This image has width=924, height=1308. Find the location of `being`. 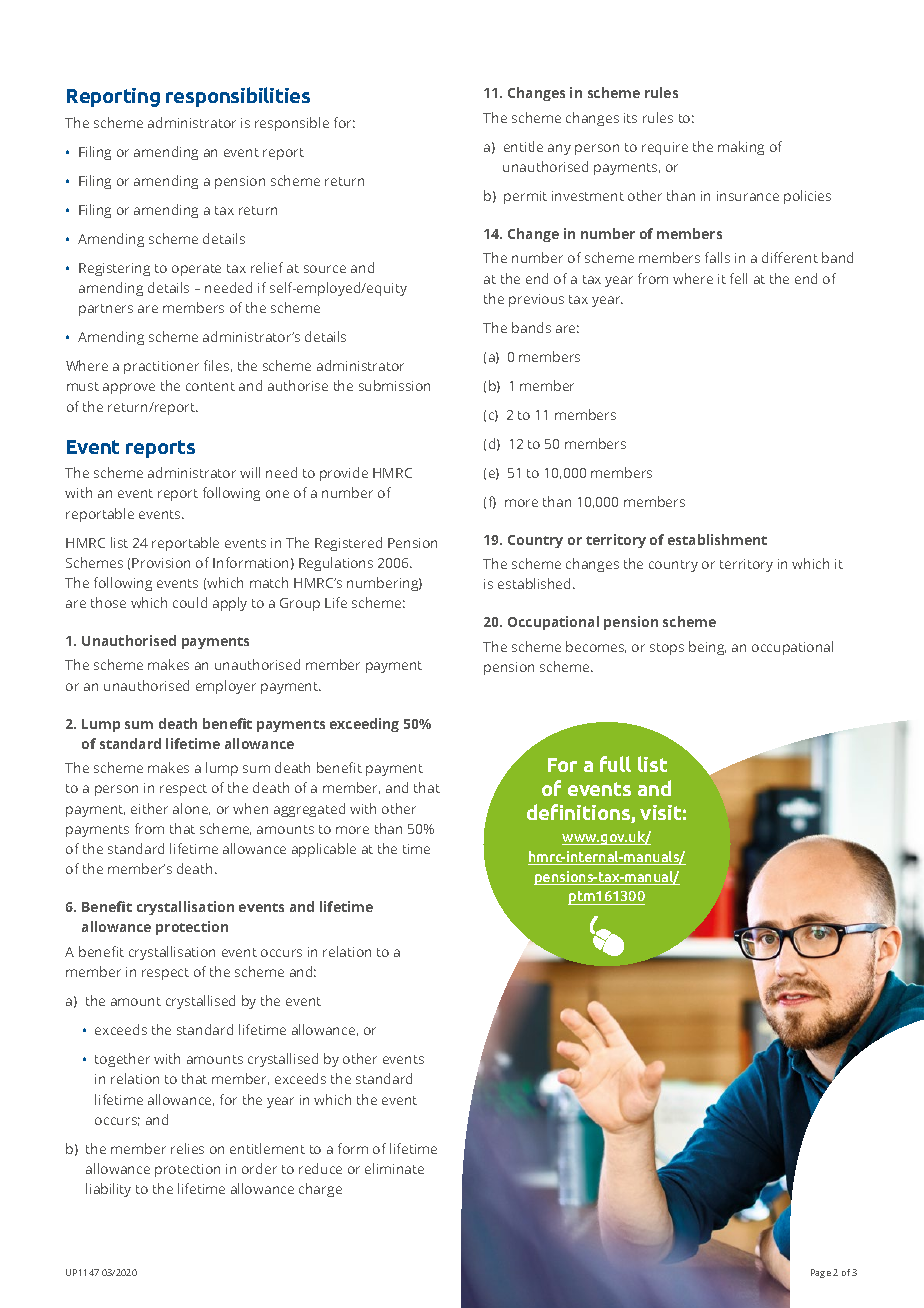

being is located at coordinates (707, 648).
